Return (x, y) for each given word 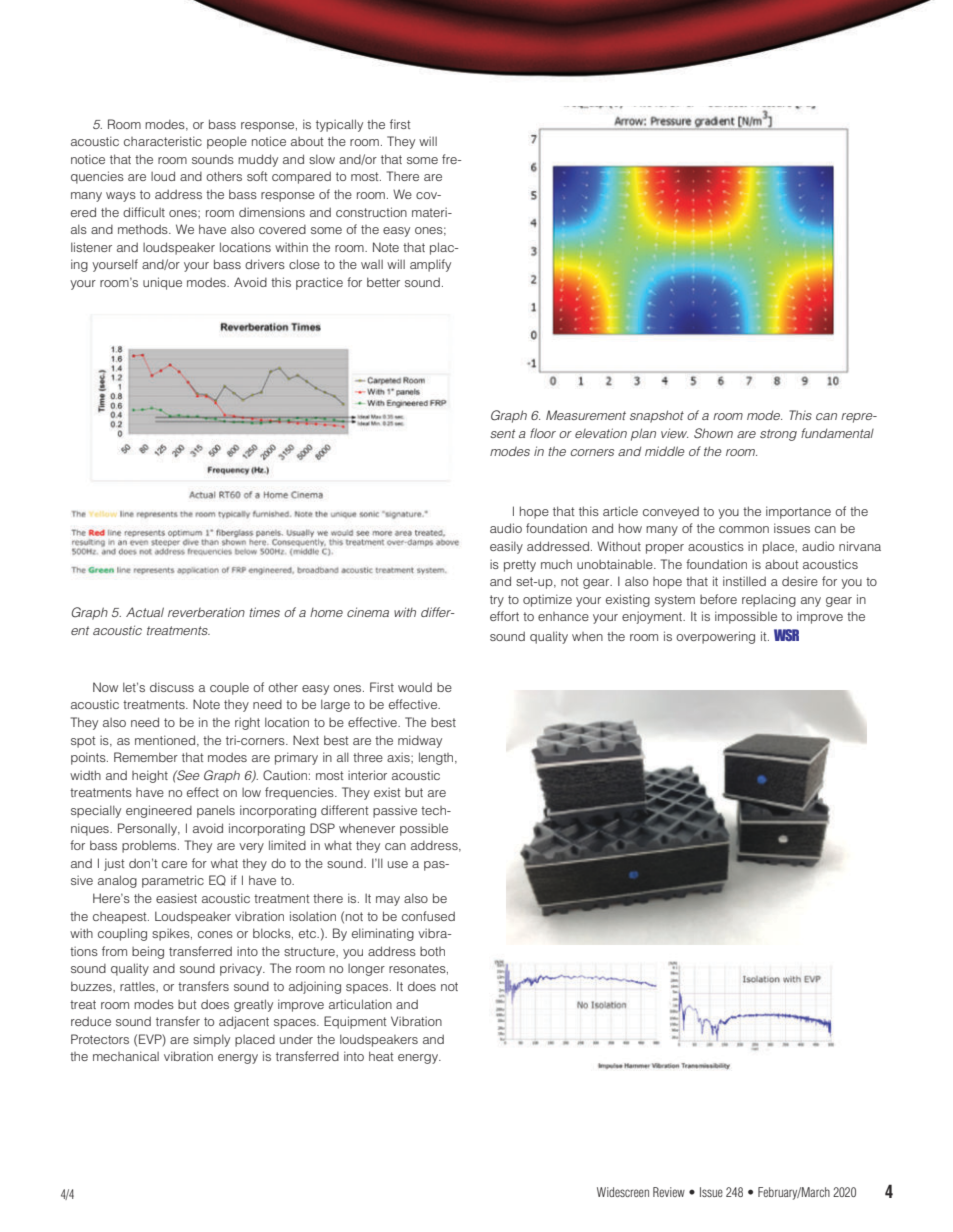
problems (150, 846)
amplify (430, 265)
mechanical (126, 1056)
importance (798, 512)
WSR (786, 635)
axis (399, 757)
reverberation (206, 612)
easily (506, 547)
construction (371, 212)
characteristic (163, 141)
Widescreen (623, 1192)
